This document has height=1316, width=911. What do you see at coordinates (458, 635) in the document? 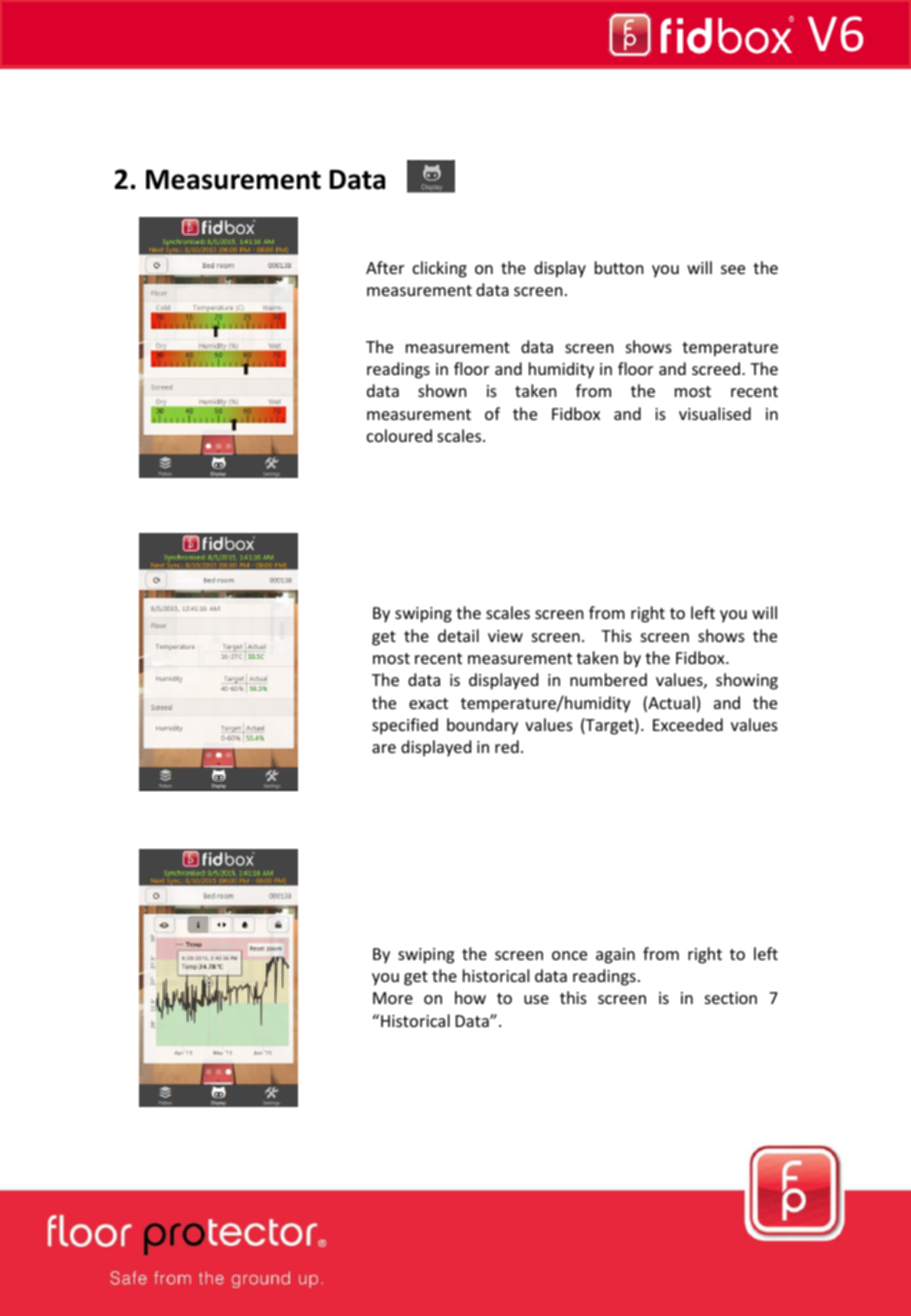
I see `detail` at bounding box center [458, 635].
